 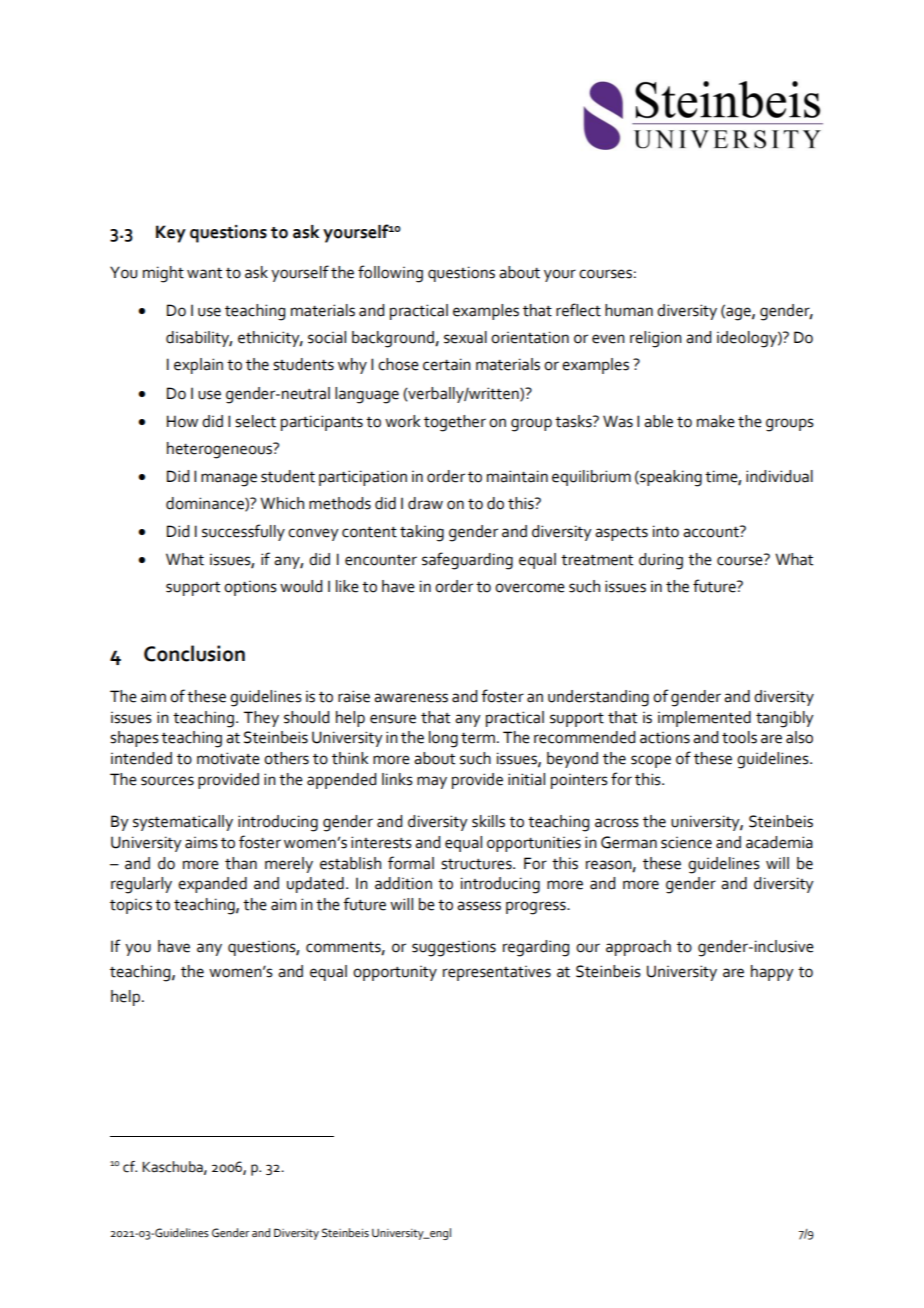 What do you see at coordinates (454, 949) in the image?
I see `suggestions` at bounding box center [454, 949].
